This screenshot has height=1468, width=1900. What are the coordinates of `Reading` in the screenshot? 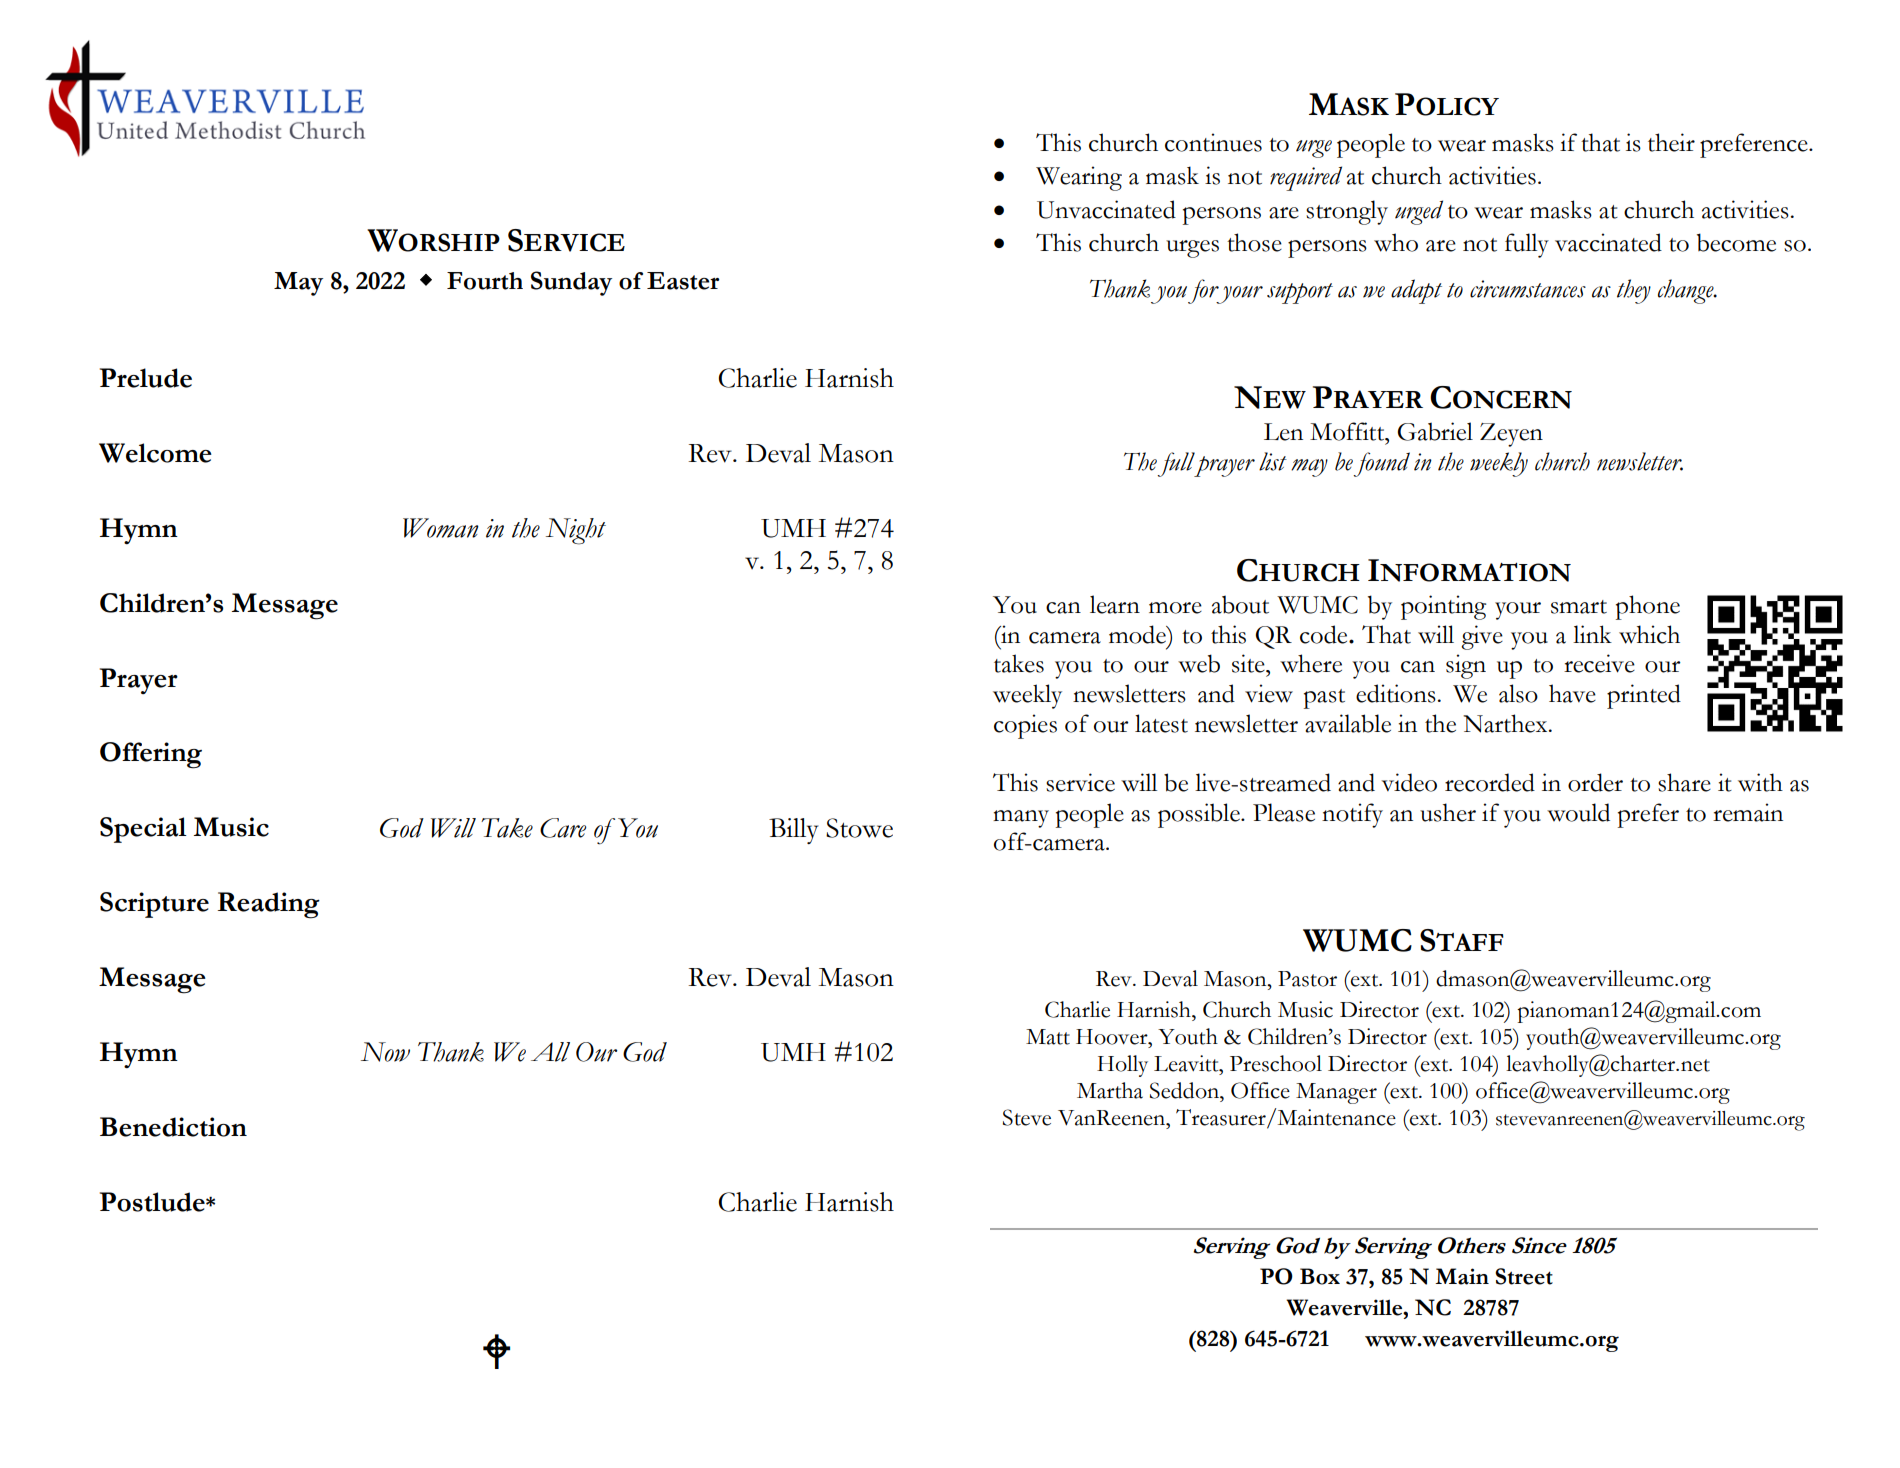 It's located at (269, 905).
